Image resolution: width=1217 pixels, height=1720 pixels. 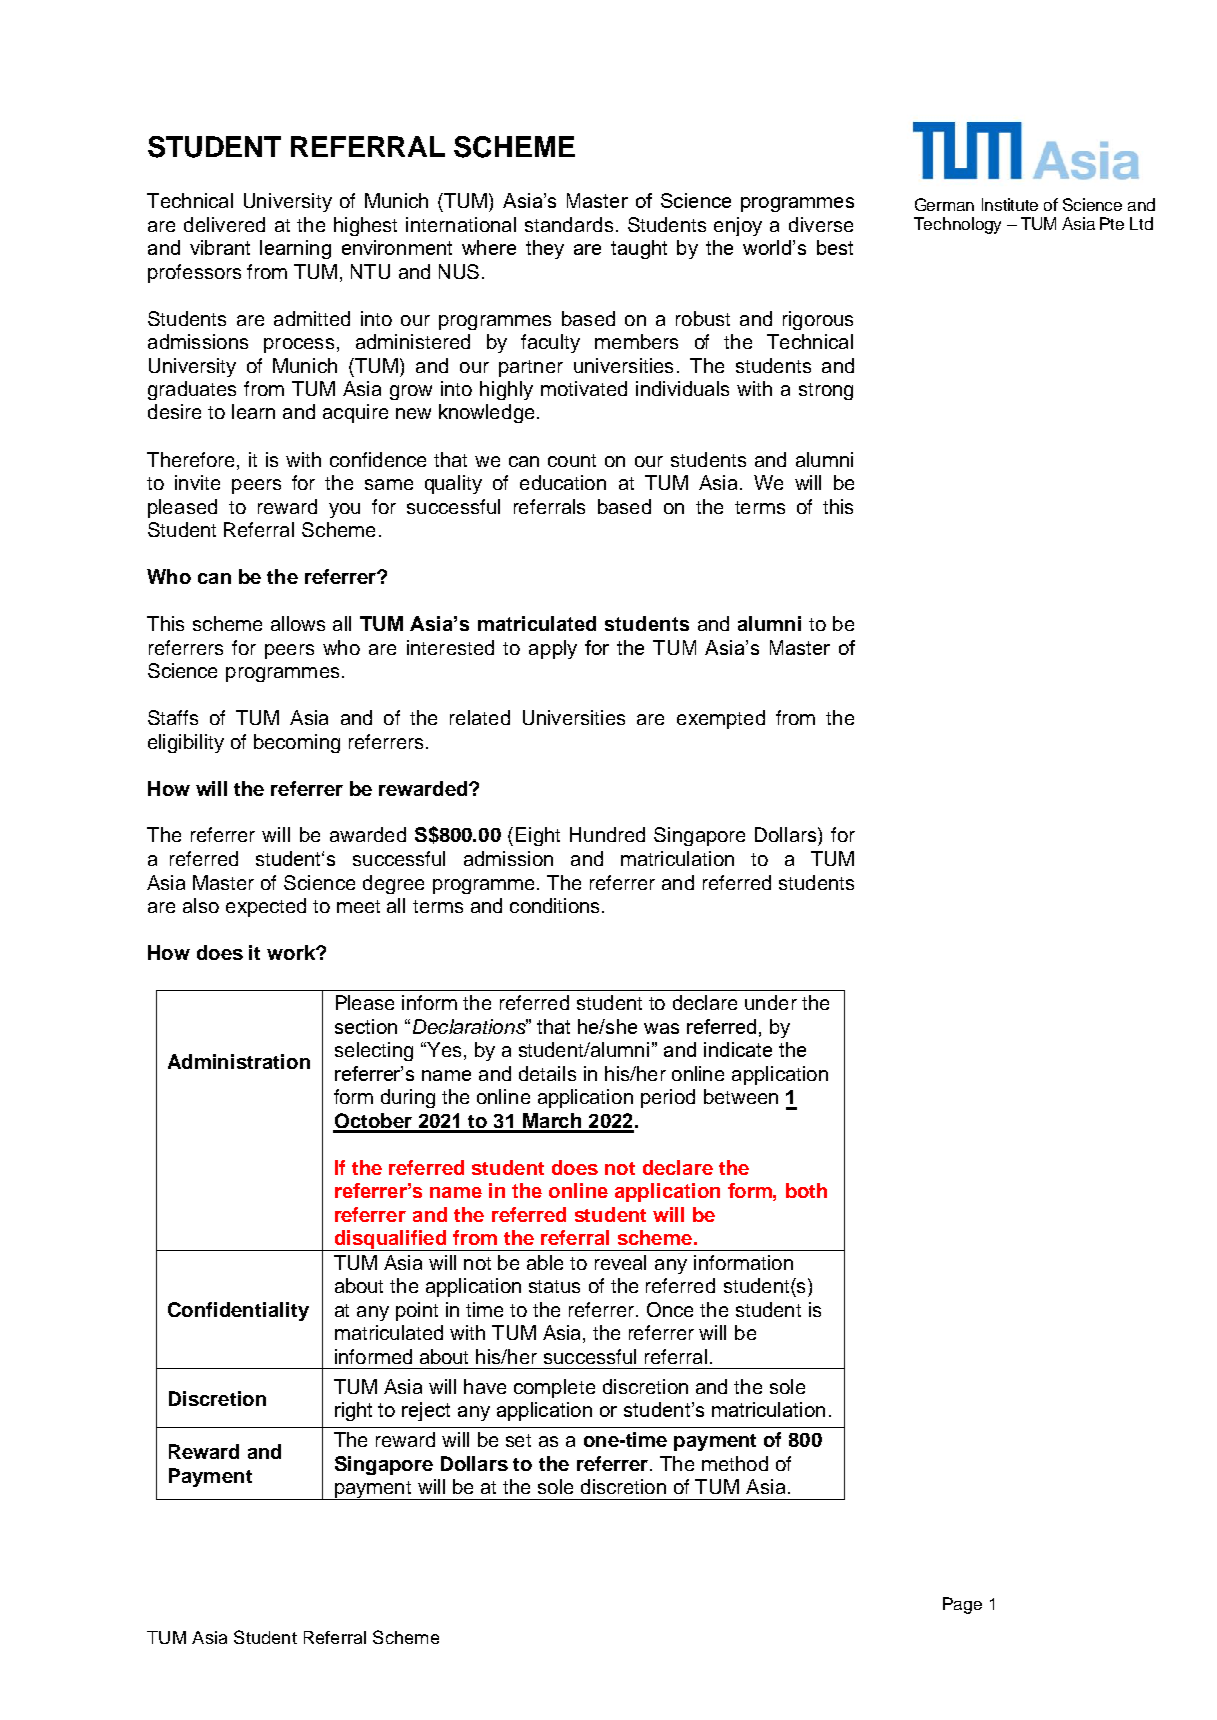 What do you see at coordinates (220, 247) in the page?
I see `vibrant` at bounding box center [220, 247].
